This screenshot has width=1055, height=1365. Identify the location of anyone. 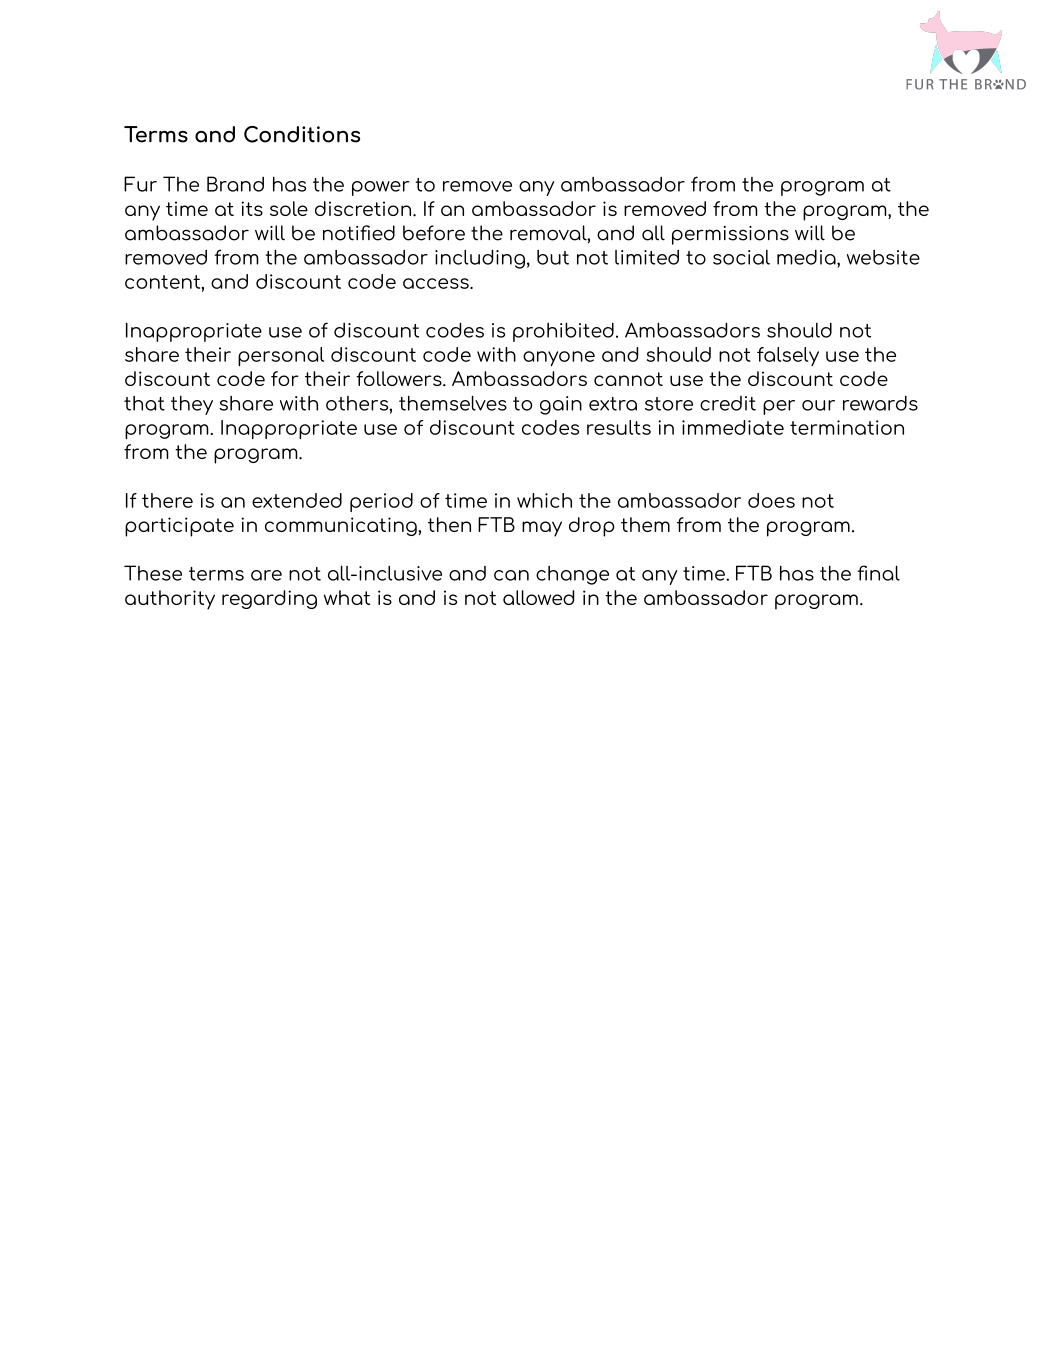
(559, 358).
